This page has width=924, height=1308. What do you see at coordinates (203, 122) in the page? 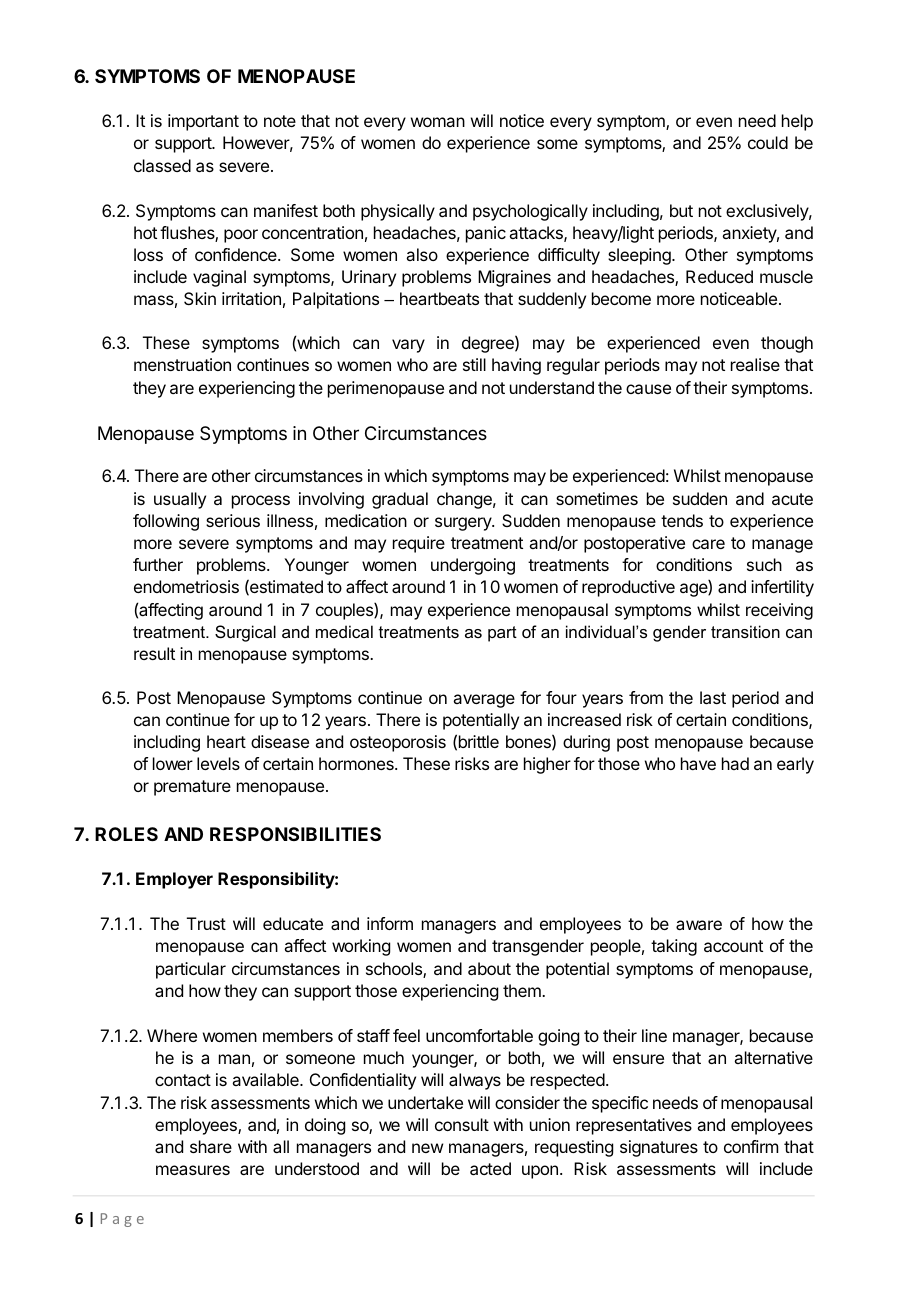
I see `important` at bounding box center [203, 122].
